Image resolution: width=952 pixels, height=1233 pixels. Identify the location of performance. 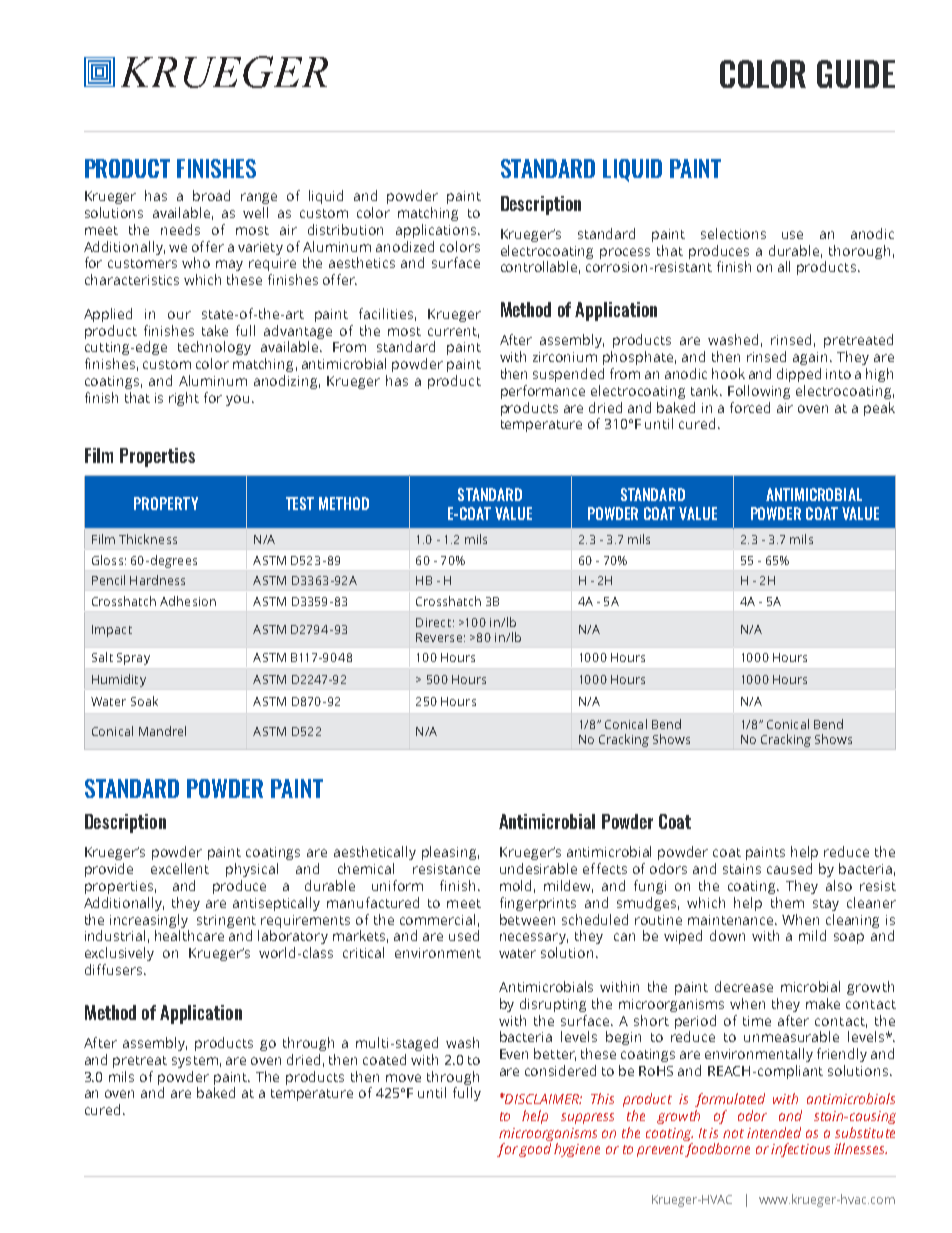
(543, 392).
